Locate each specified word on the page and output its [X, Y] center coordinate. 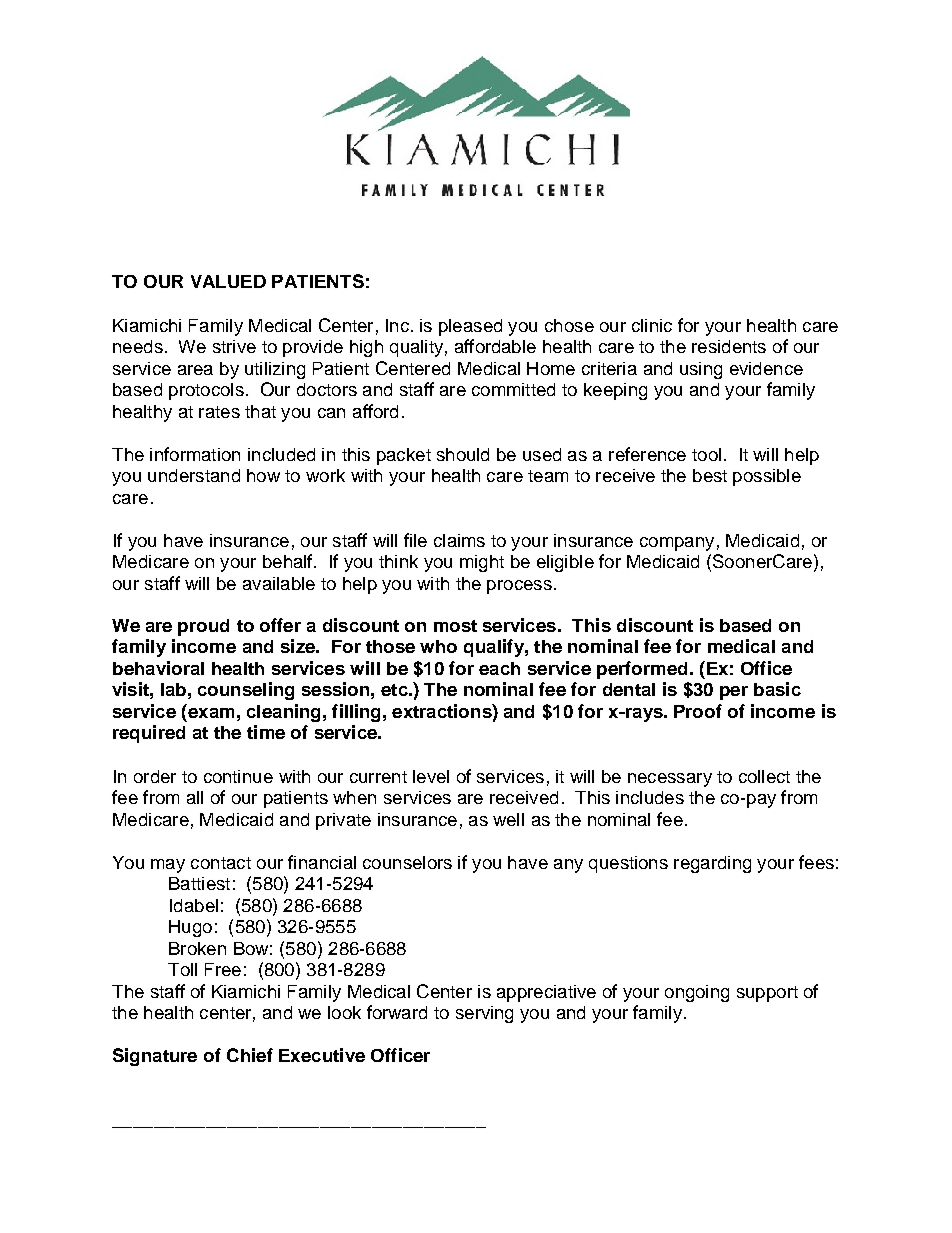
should [463, 454]
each [499, 668]
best [710, 475]
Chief [250, 1055]
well [508, 819]
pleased [470, 327]
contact [221, 863]
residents [729, 346]
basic [777, 689]
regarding [712, 864]
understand [194, 475]
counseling [246, 691]
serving [484, 1014]
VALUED [228, 281]
